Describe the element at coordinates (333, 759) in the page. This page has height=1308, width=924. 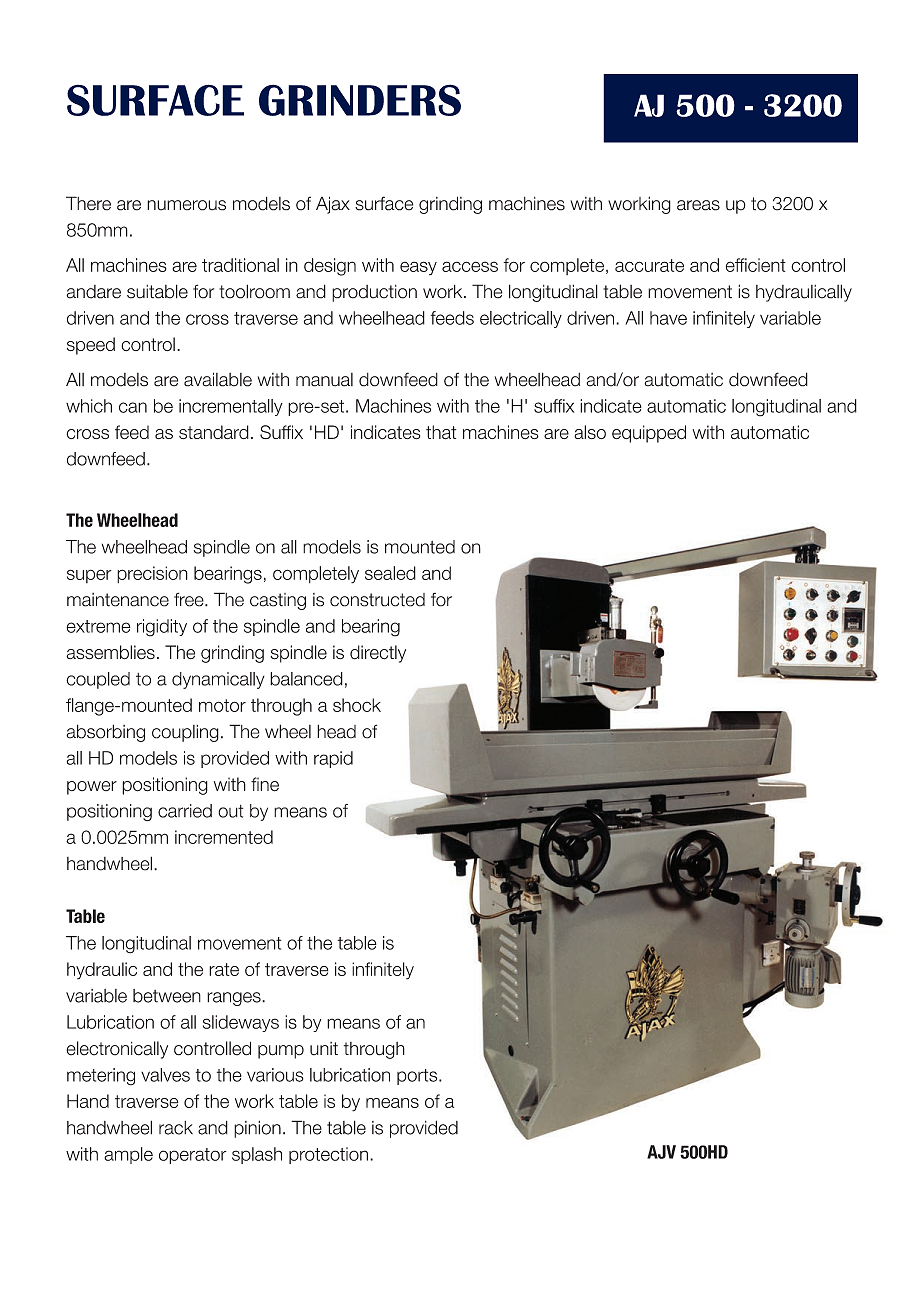
I see `rapid` at that location.
